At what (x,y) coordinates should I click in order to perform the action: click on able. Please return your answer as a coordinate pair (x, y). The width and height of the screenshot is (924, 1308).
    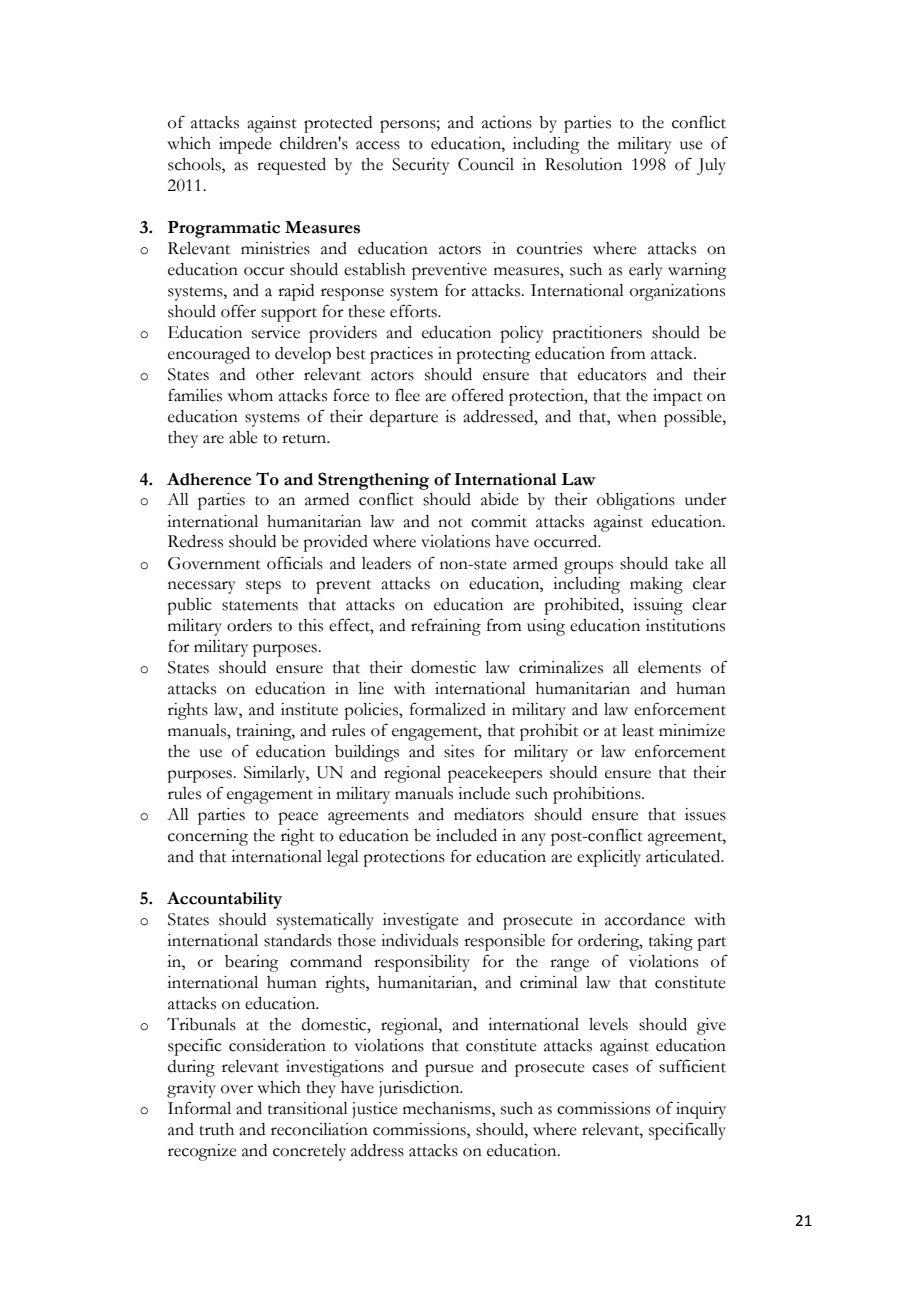
    Looking at the image, I should click on (243, 437).
